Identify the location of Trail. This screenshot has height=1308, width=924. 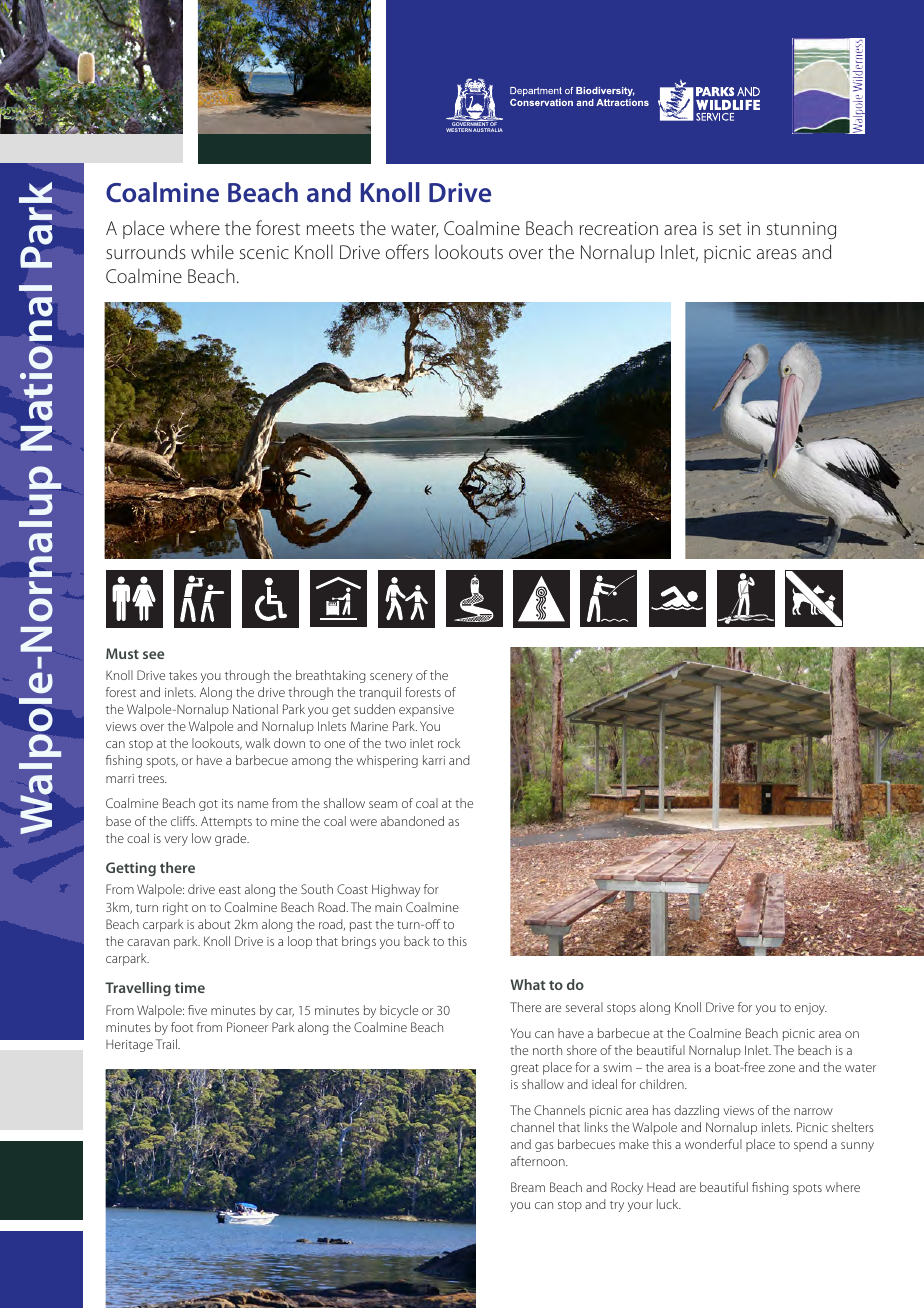
(167, 1044).
